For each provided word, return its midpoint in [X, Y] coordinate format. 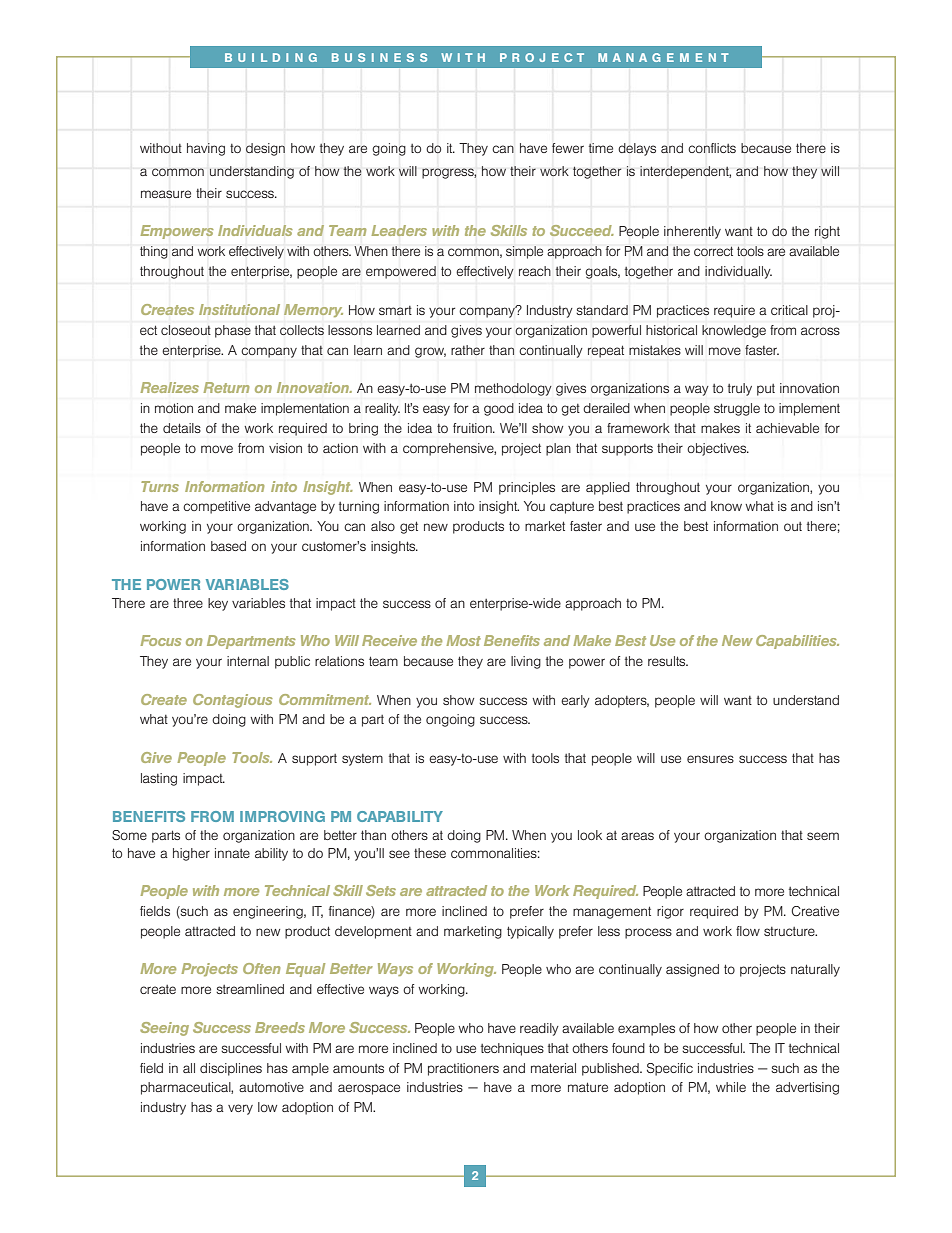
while [731, 1087]
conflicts [712, 148]
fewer [568, 148]
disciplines [231, 1069]
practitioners [463, 1069]
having [206, 149]
